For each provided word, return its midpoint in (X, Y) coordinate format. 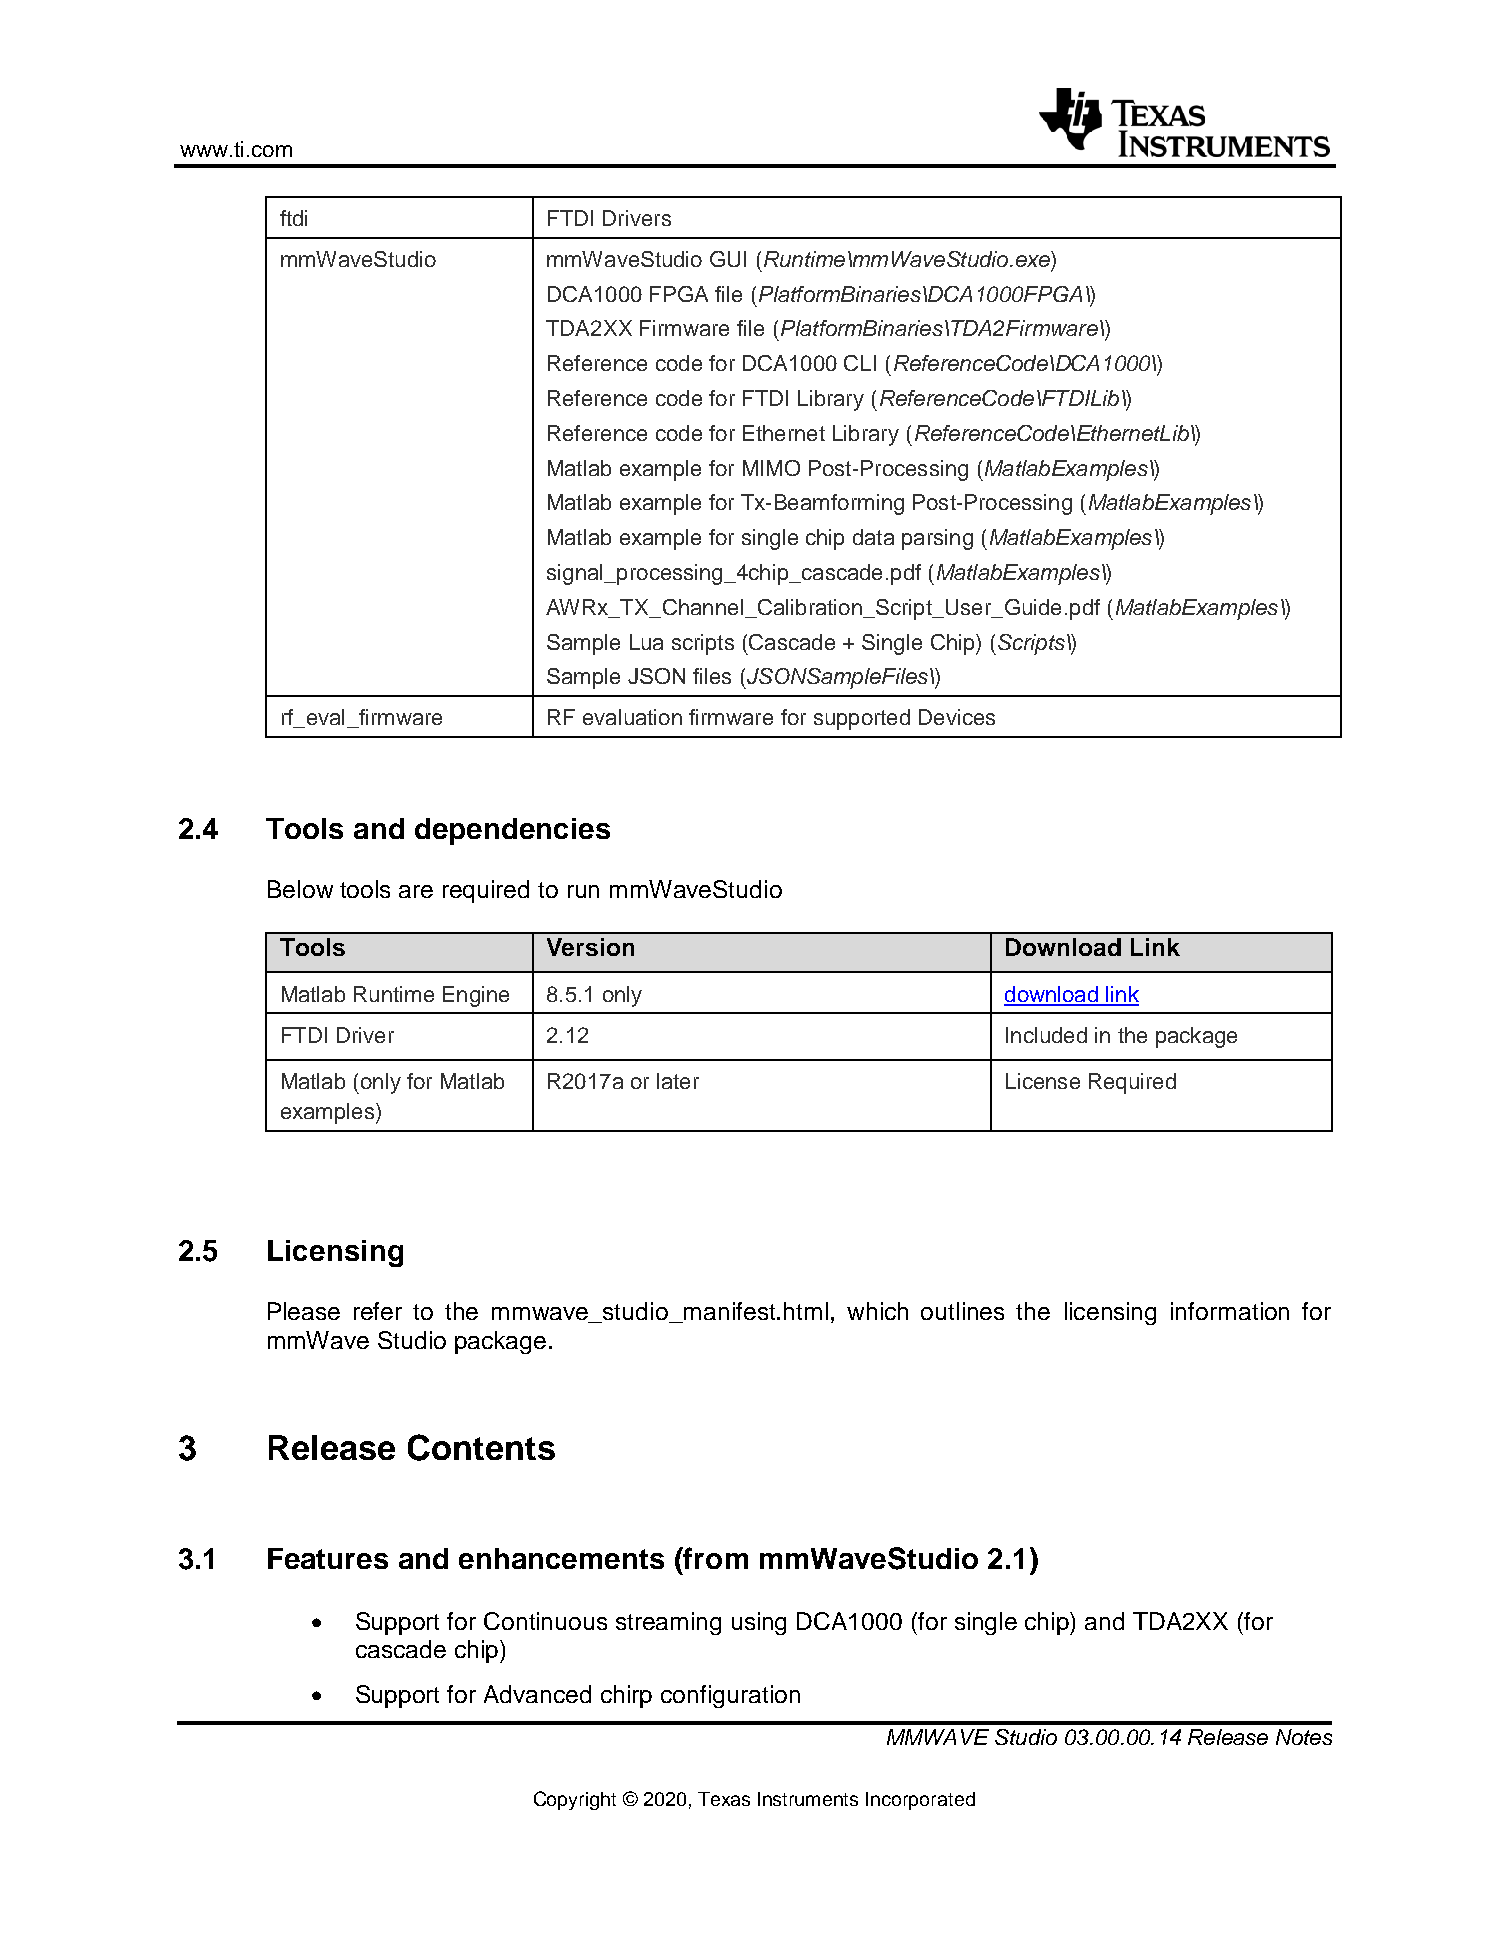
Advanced (537, 1694)
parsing (937, 539)
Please (304, 1311)
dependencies (512, 831)
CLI (860, 363)
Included (1046, 1035)
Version (590, 947)
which (877, 1311)
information (1230, 1311)
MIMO (771, 468)
